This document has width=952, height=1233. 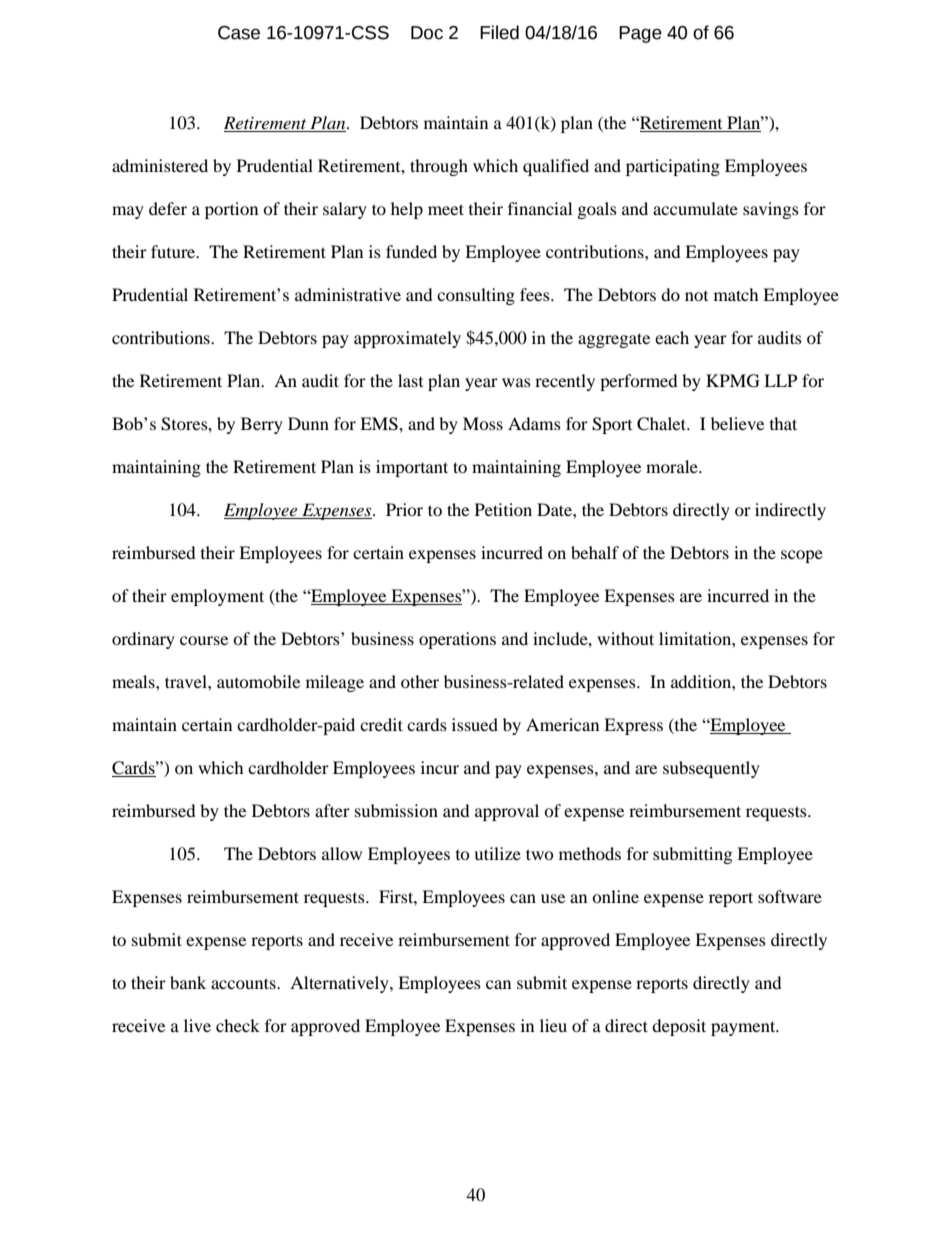 I want to click on Filed, so click(x=499, y=32).
